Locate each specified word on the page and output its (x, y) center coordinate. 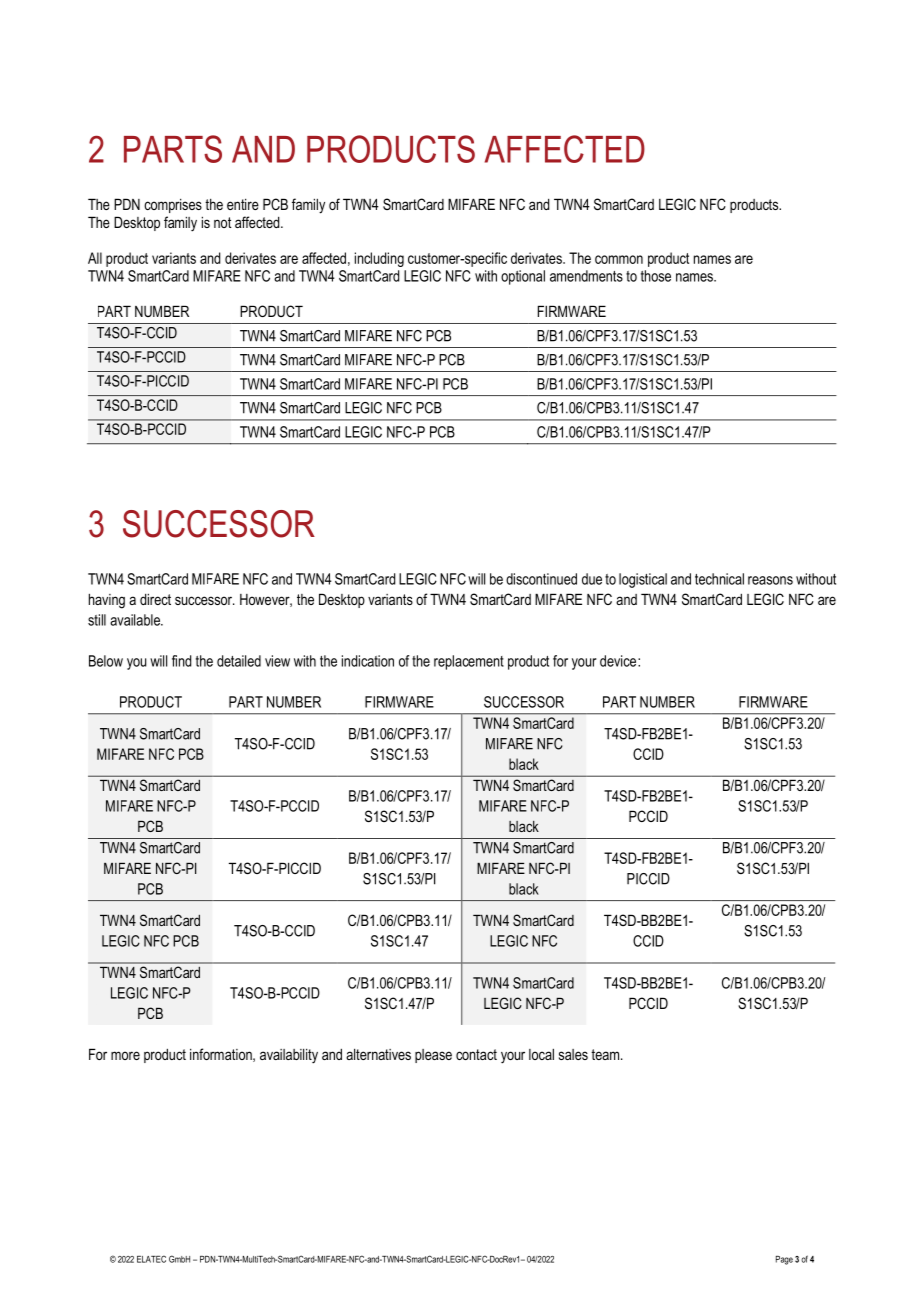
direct (155, 599)
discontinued (541, 579)
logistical (643, 580)
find (181, 661)
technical (719, 579)
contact (476, 1054)
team (606, 1054)
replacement (469, 662)
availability (289, 1056)
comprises (173, 206)
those (656, 276)
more (125, 1055)
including (379, 259)
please (433, 1056)
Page (784, 1260)
